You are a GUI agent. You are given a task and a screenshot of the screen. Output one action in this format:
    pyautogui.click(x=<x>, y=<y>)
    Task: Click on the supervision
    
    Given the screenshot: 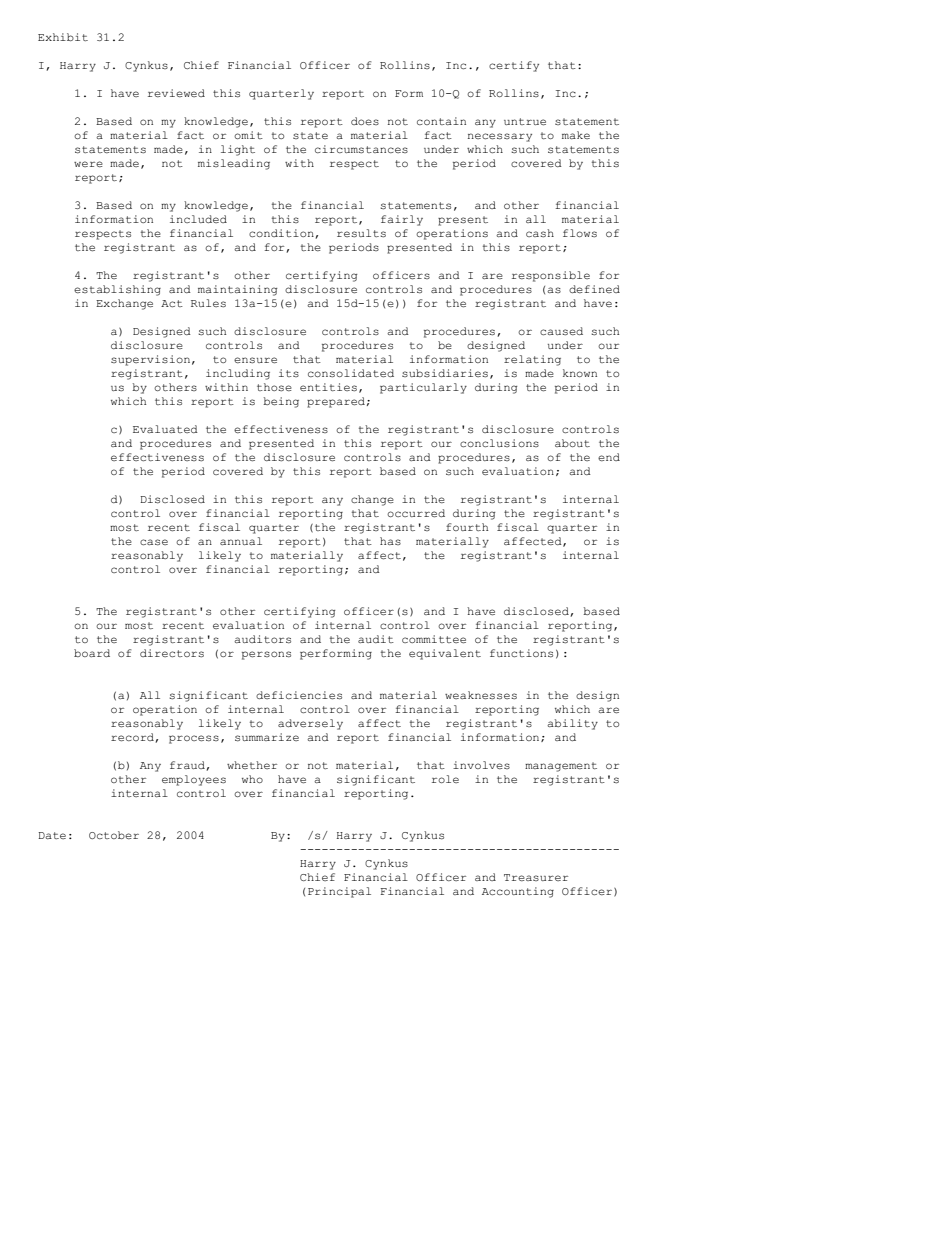 What is the action you would take?
    pyautogui.click(x=150, y=360)
